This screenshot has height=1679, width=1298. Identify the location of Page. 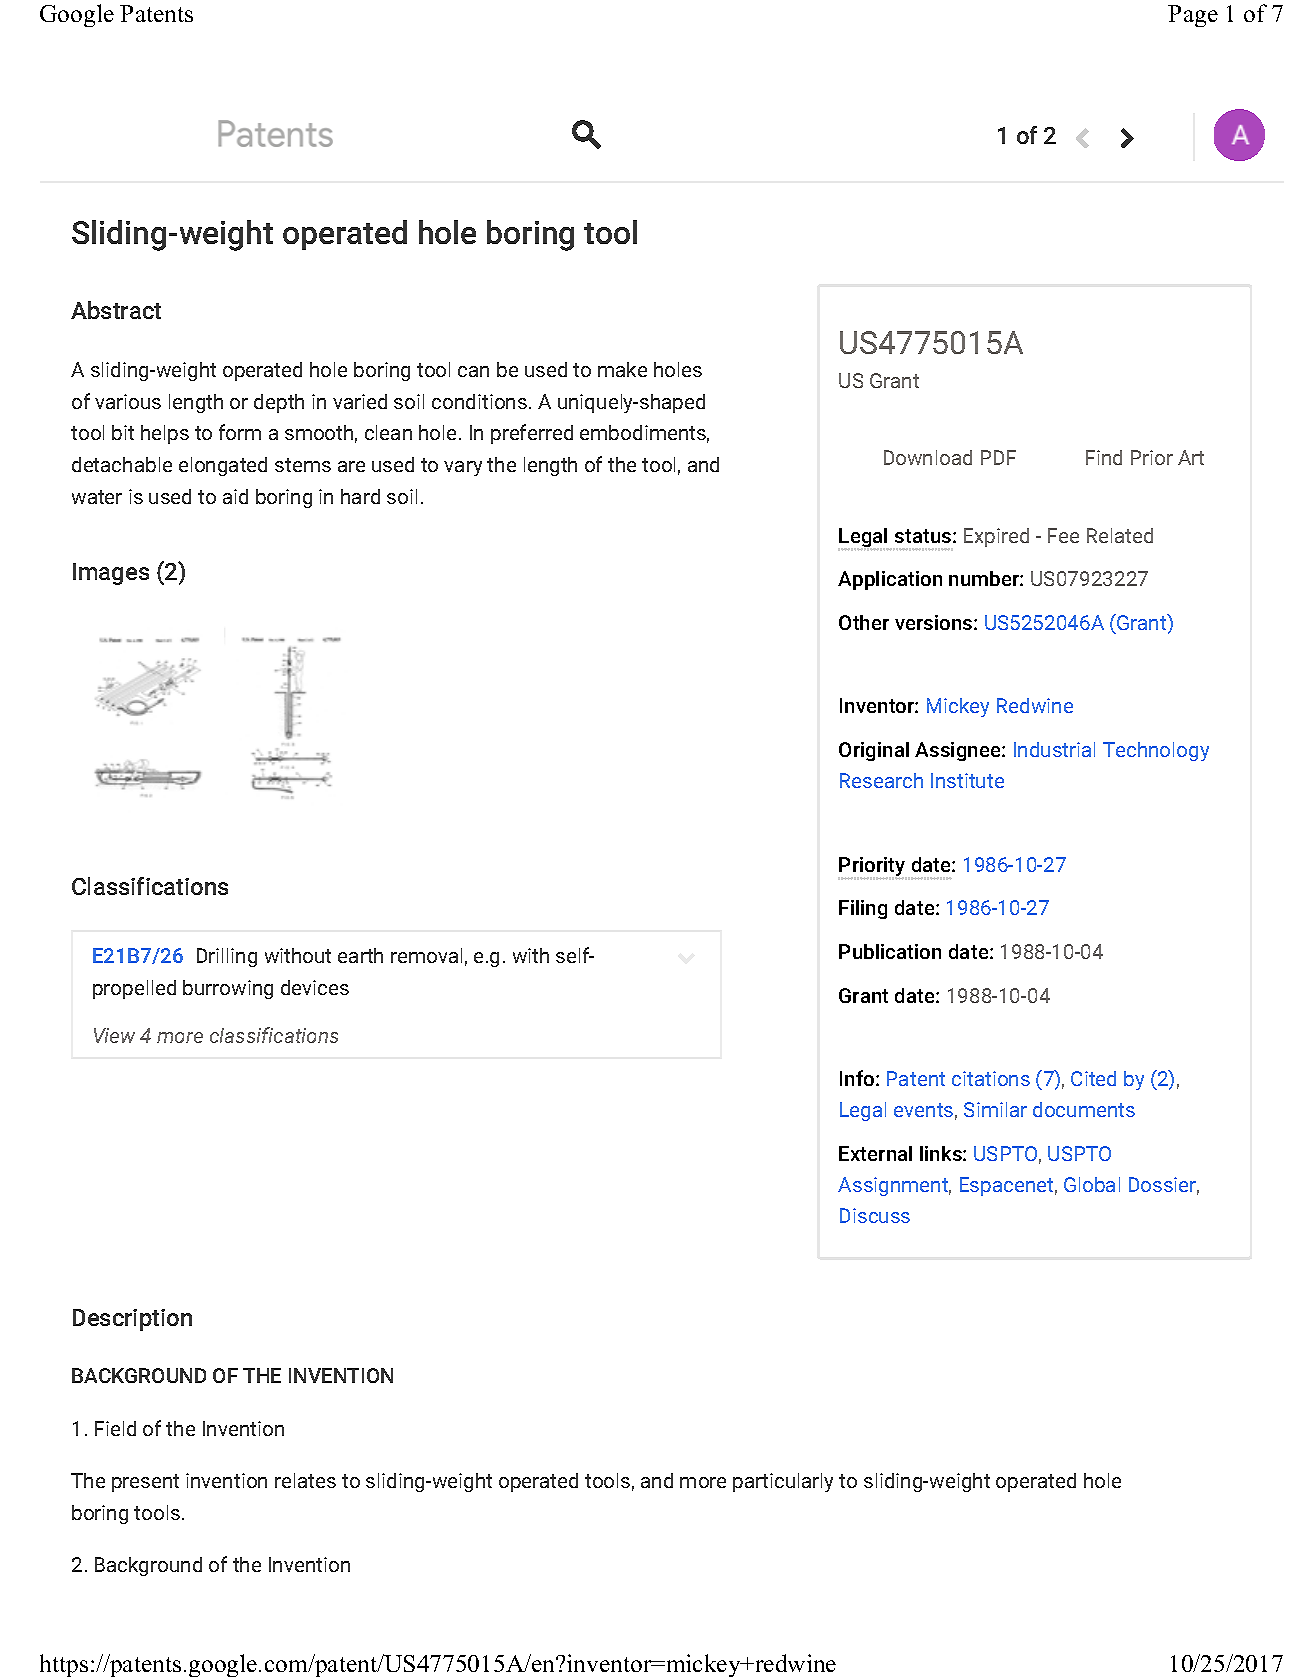
(1193, 16).
